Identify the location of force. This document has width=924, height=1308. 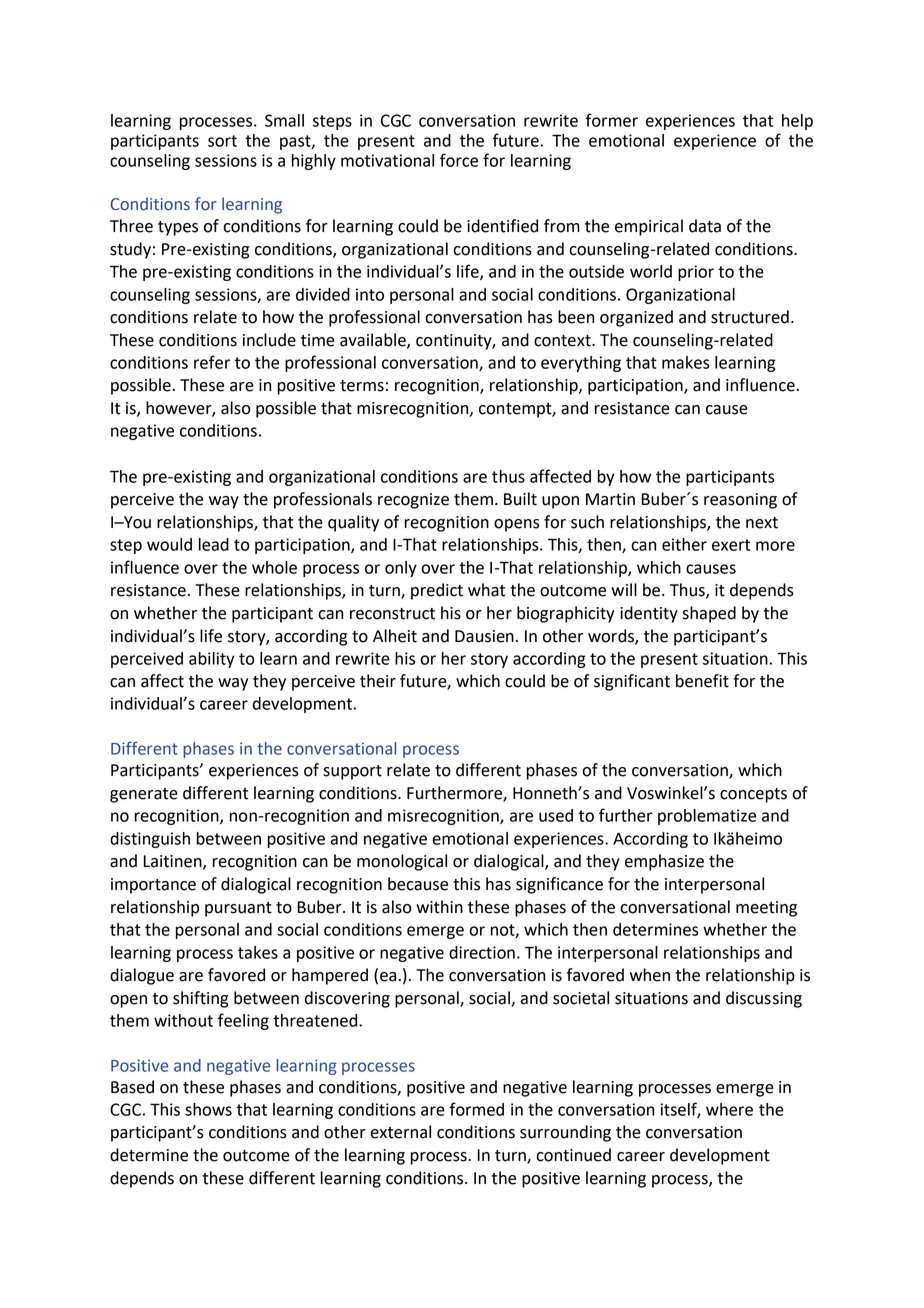
(459, 160).
